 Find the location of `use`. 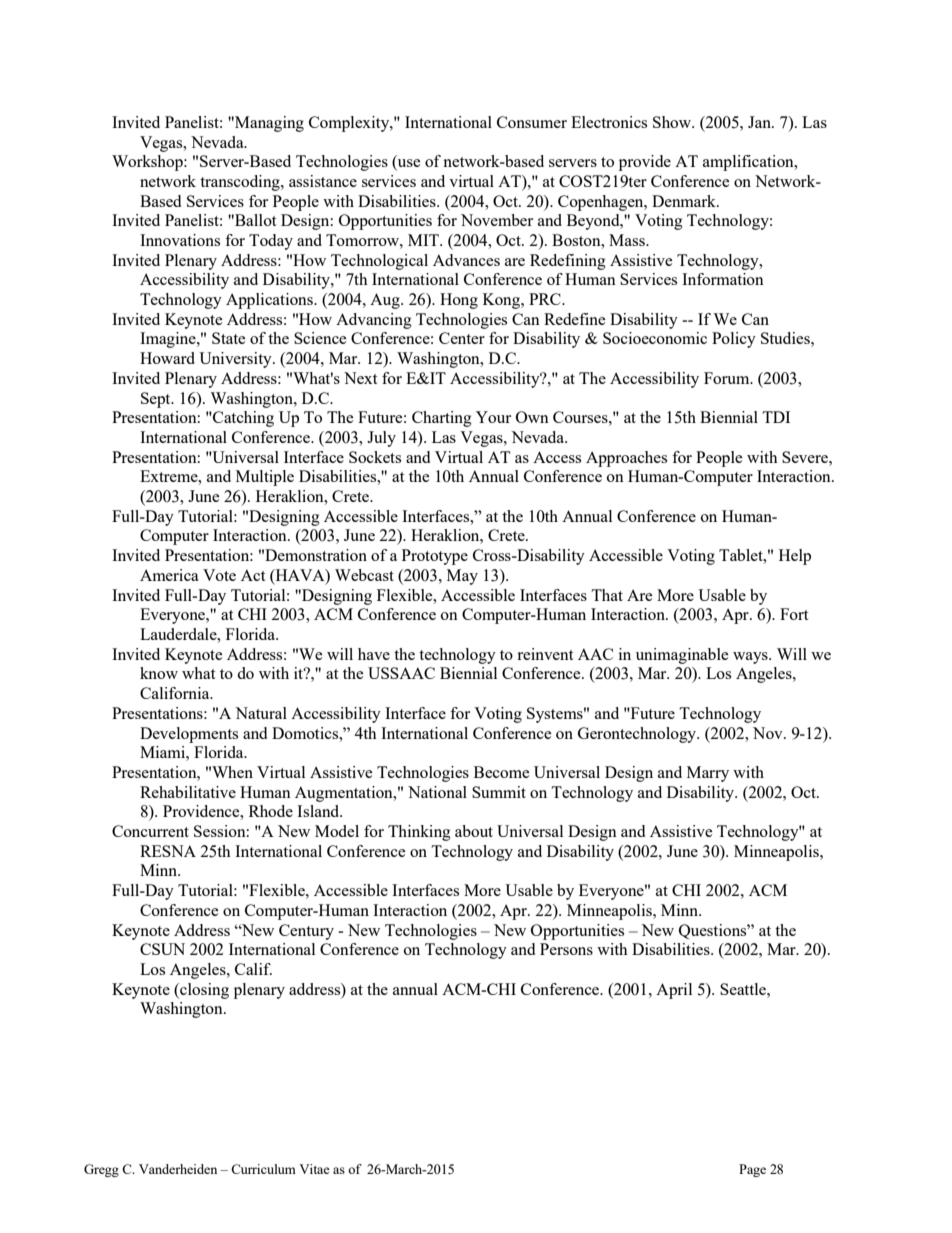

use is located at coordinates (408, 164).
